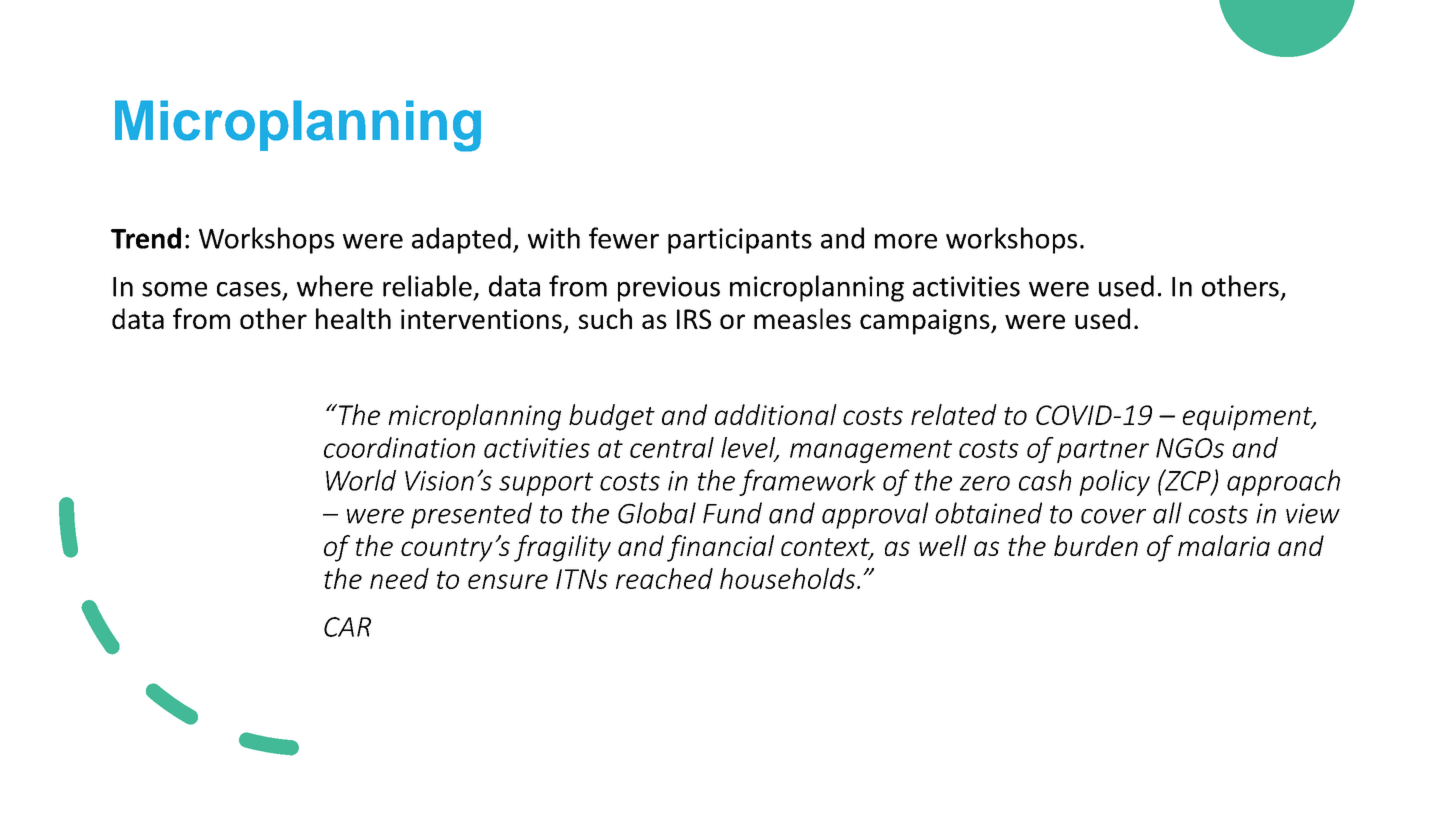 The width and height of the screenshot is (1456, 819). What do you see at coordinates (146, 238) in the screenshot?
I see `Trend` at bounding box center [146, 238].
